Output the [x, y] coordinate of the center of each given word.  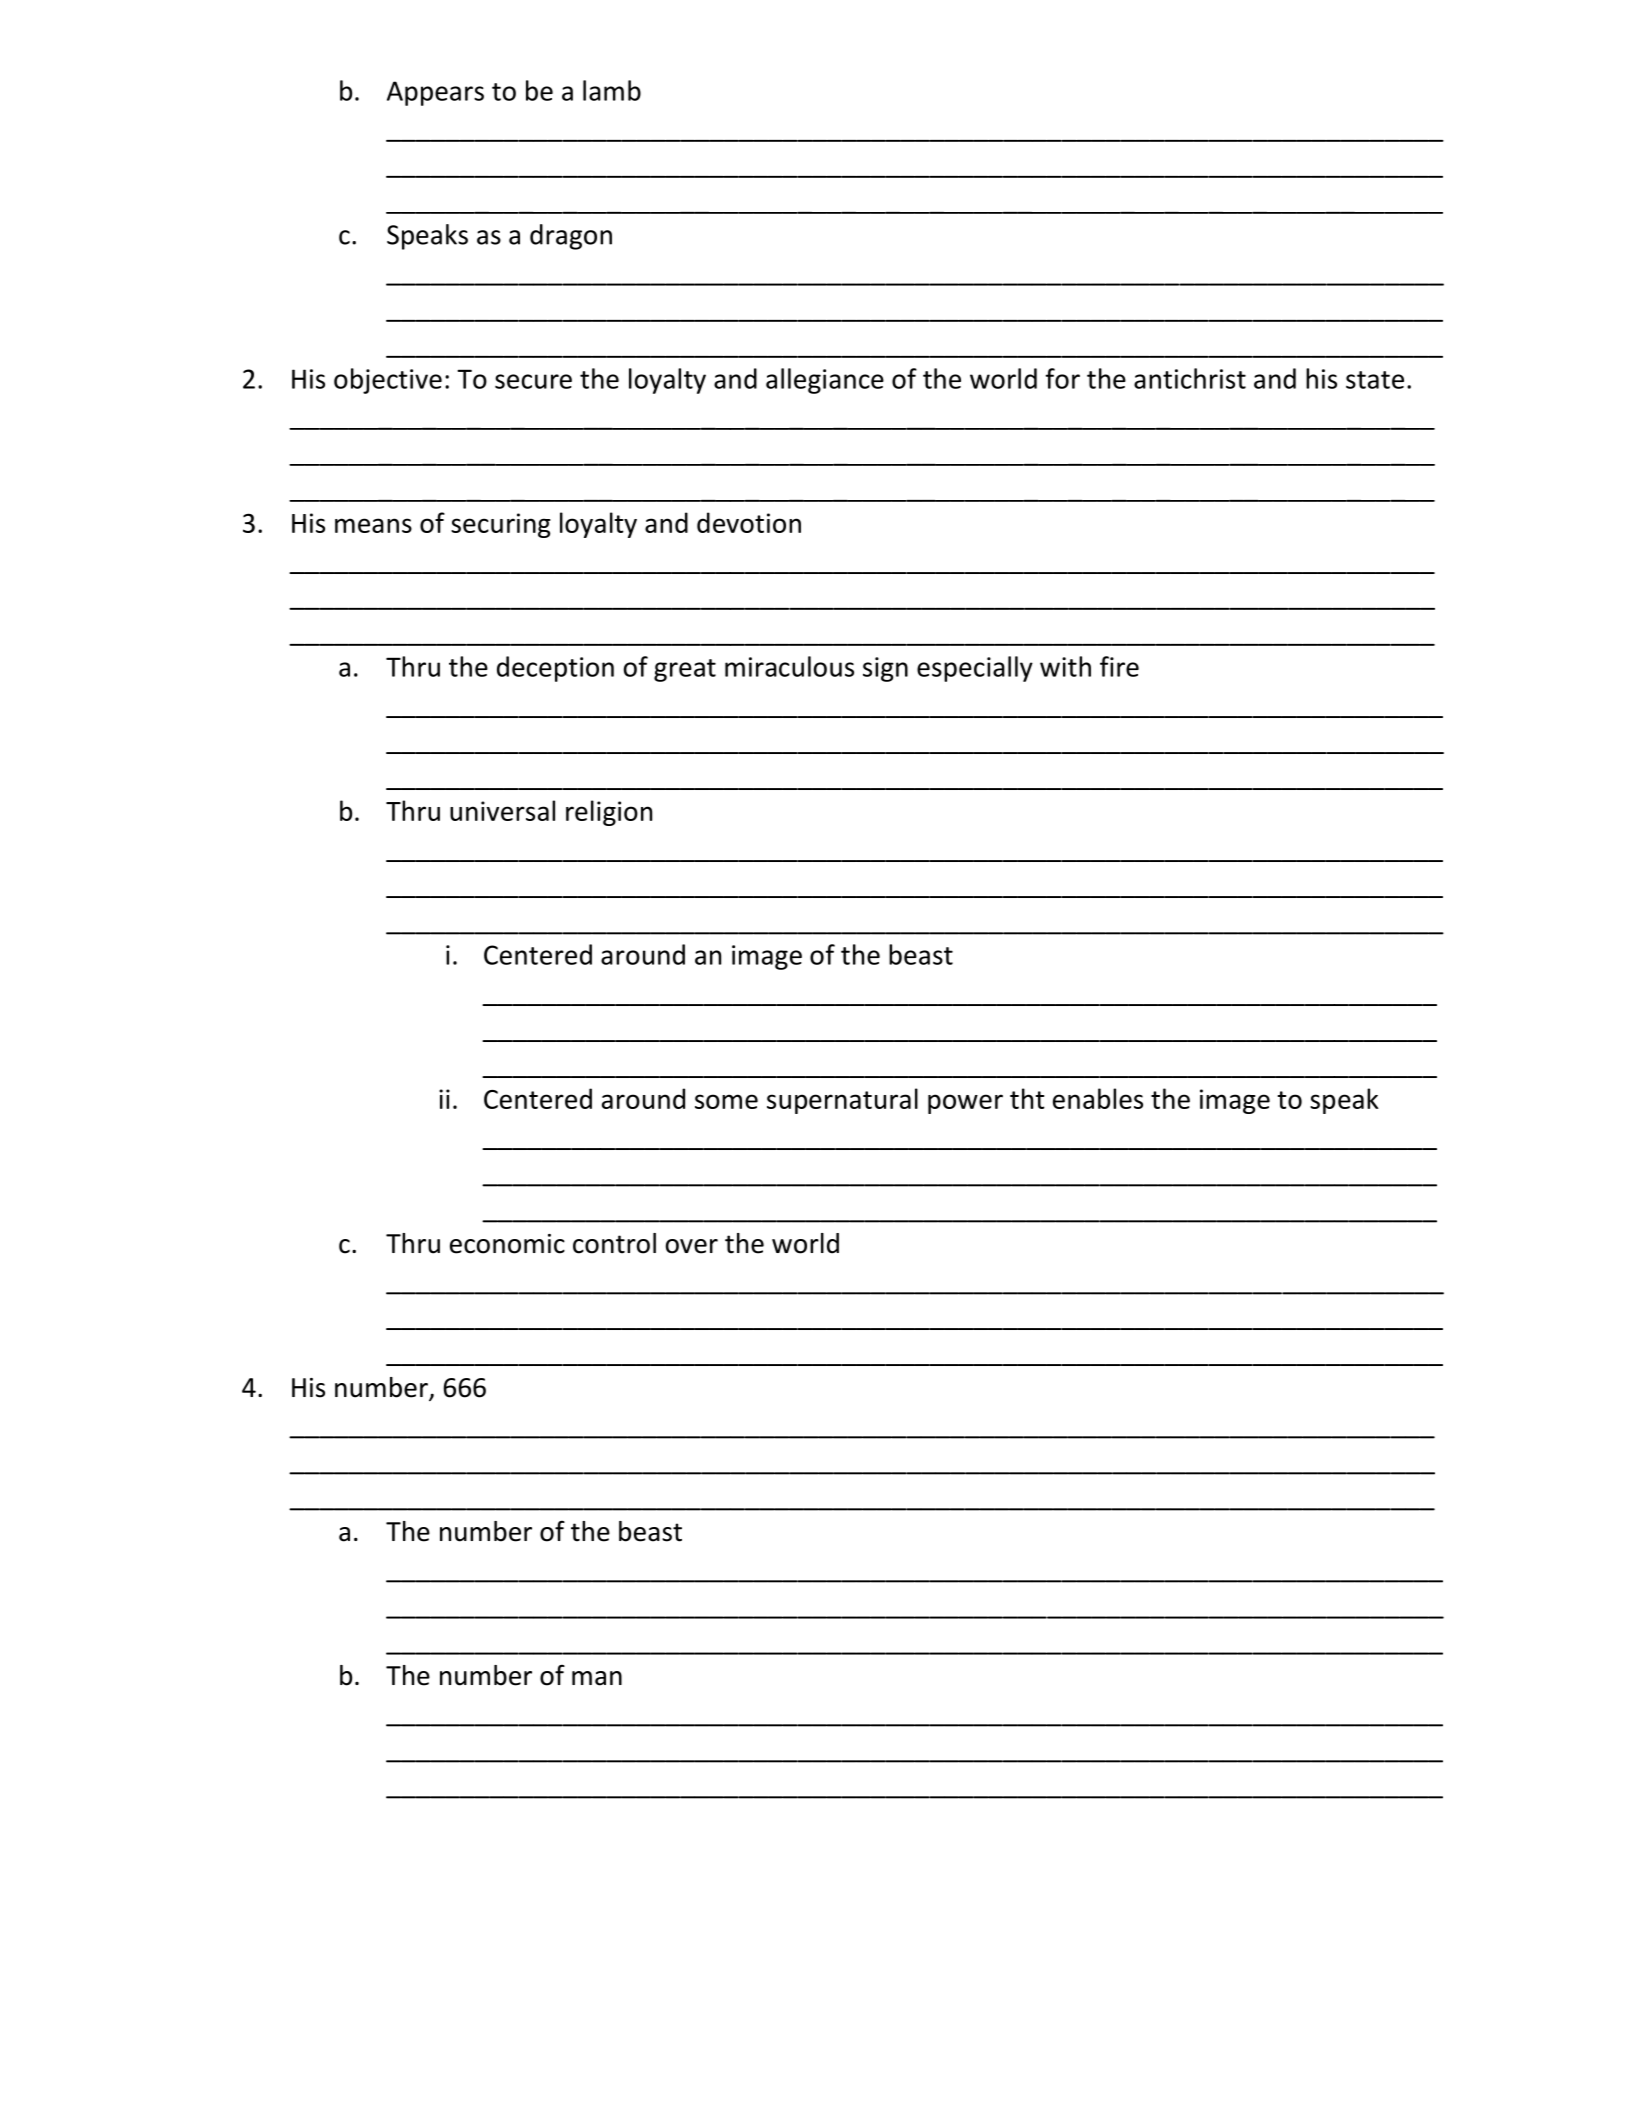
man [597, 1678]
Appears [435, 93]
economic [507, 1244]
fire [1119, 666]
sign [885, 669]
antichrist [1190, 378]
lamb [612, 90]
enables [1098, 1098]
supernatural [842, 1101]
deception [555, 669]
